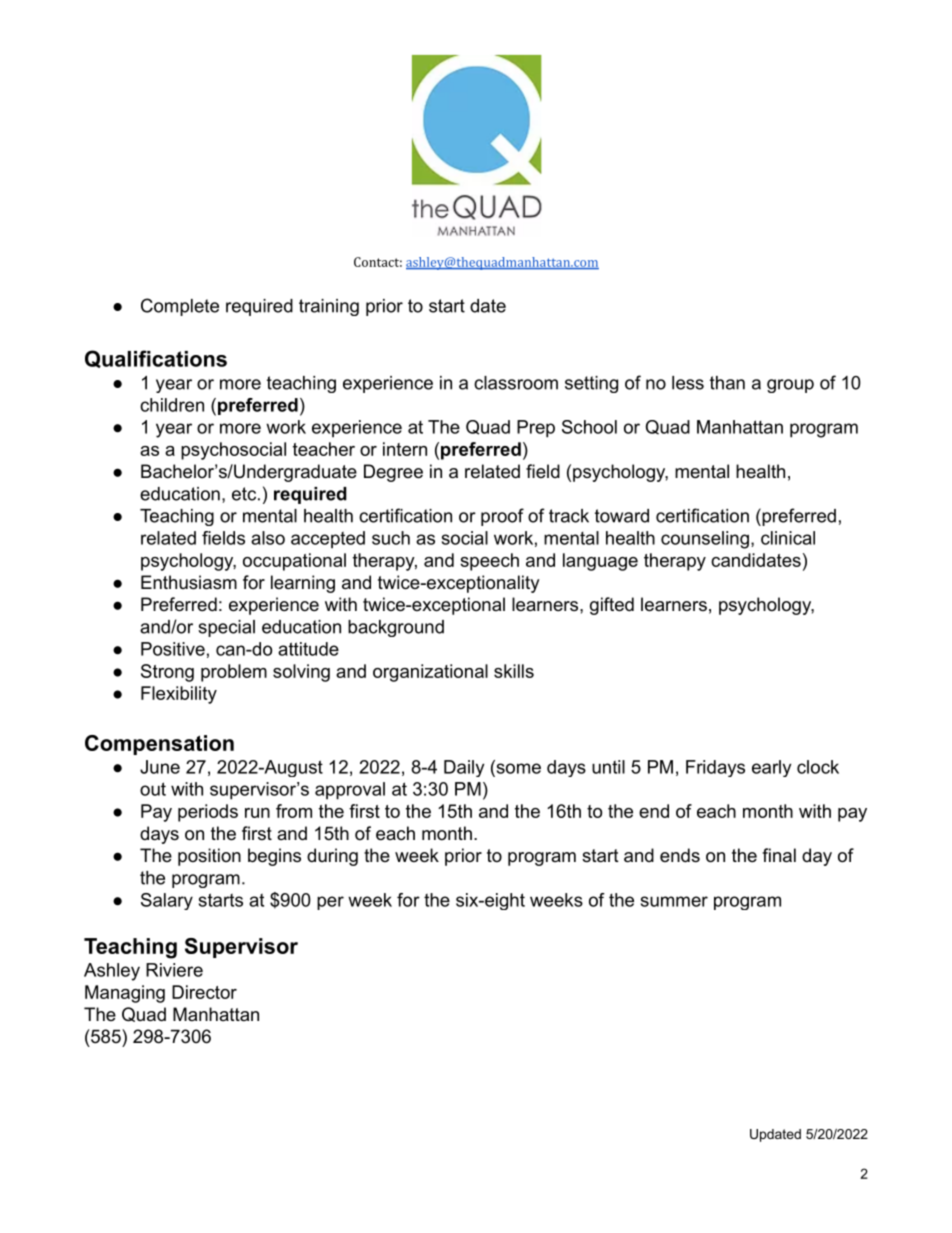 Image resolution: width=952 pixels, height=1233 pixels. What do you see at coordinates (173, 649) in the screenshot?
I see `Positive` at bounding box center [173, 649].
